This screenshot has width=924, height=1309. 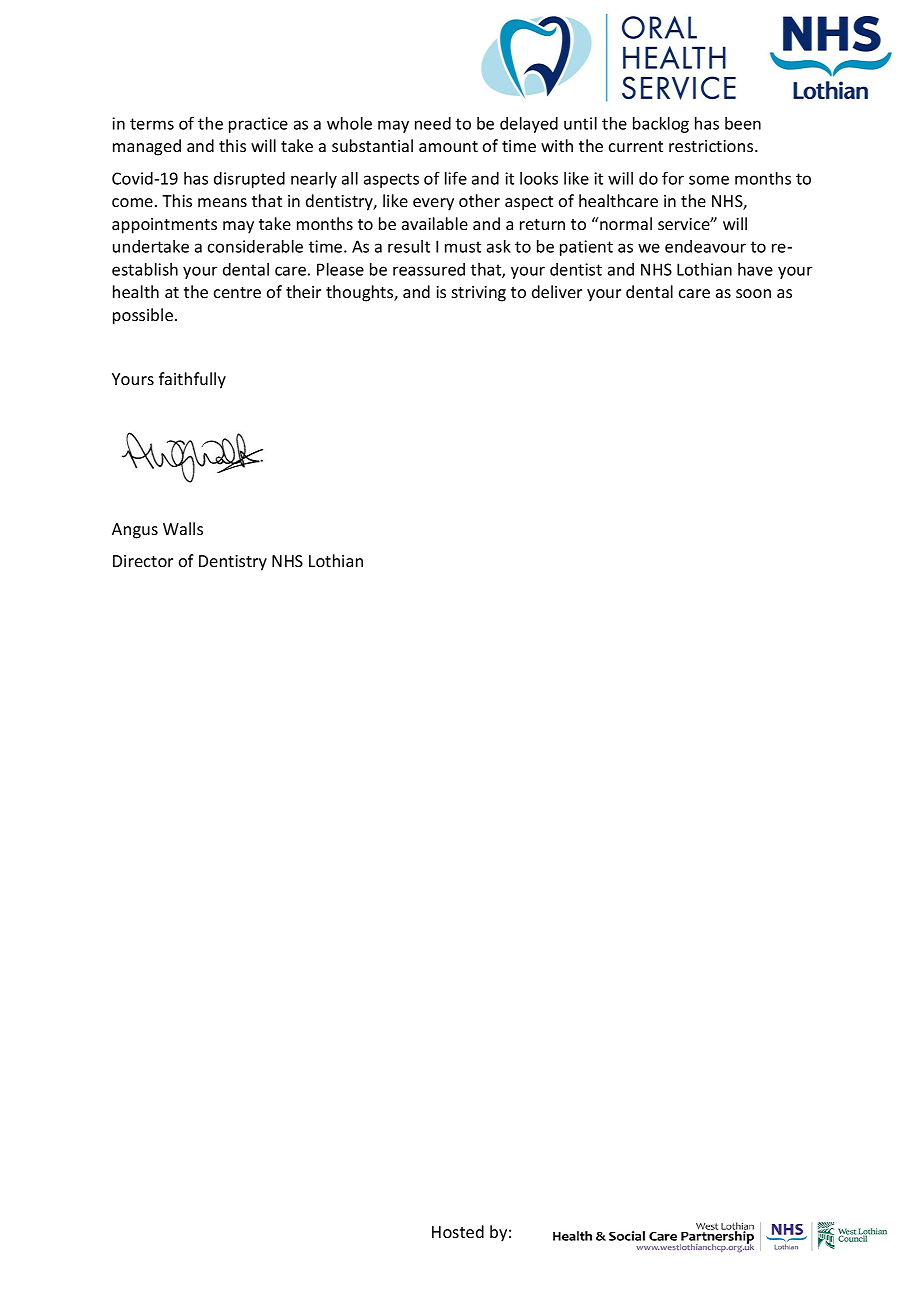 I want to click on Director, so click(x=143, y=561).
